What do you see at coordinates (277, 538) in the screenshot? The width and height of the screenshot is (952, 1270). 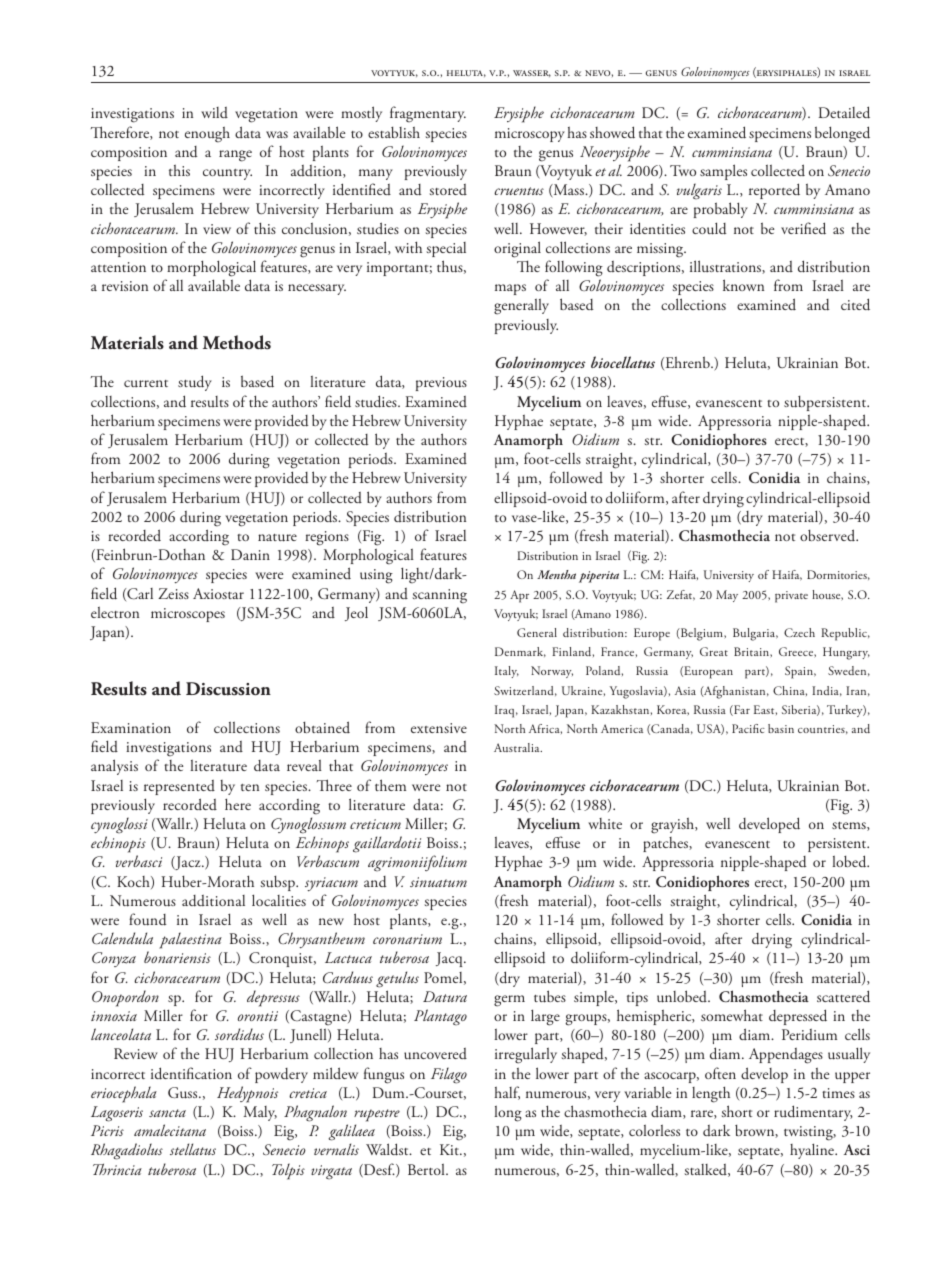 I see `nature` at bounding box center [277, 538].
